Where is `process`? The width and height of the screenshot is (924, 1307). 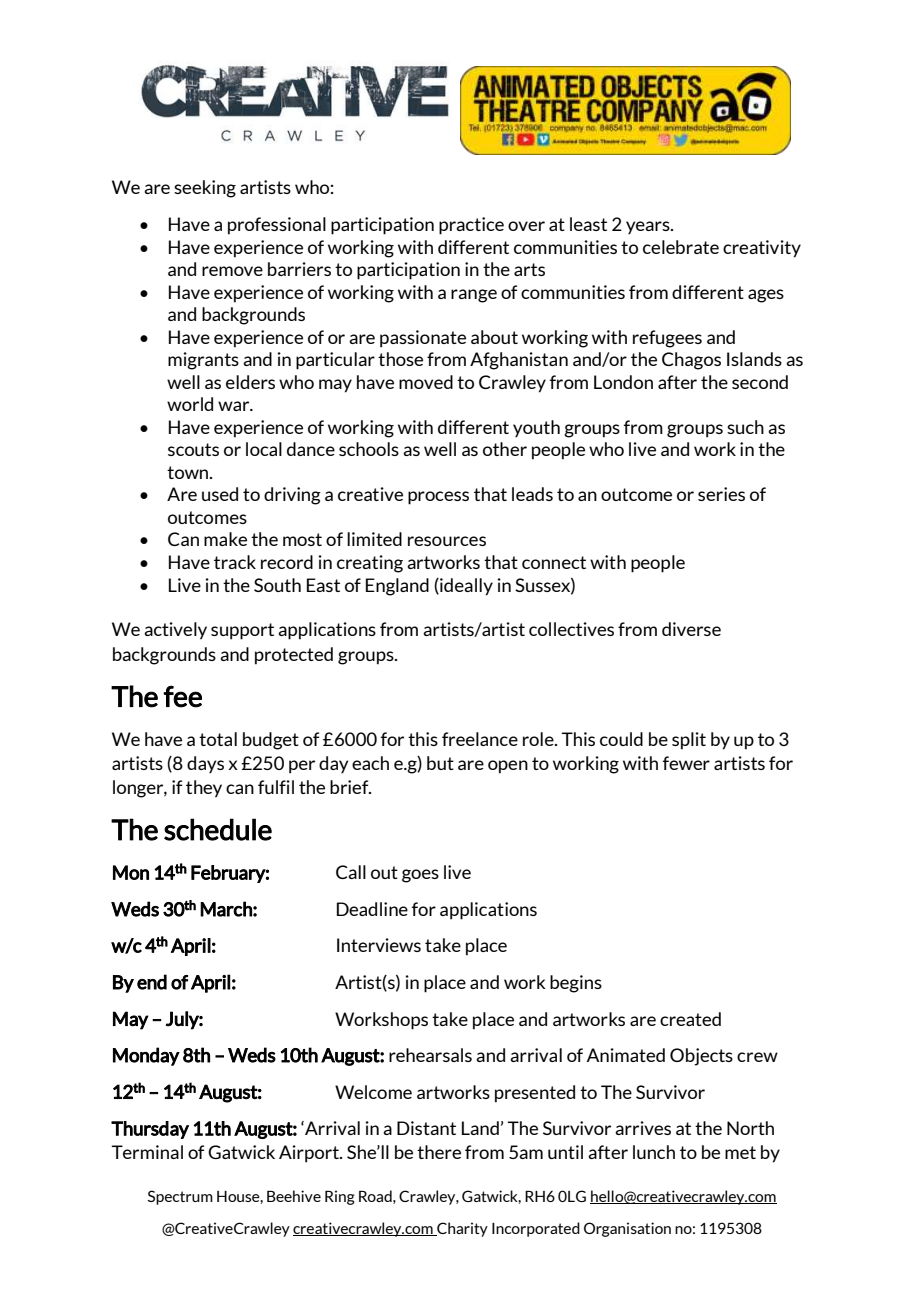 process is located at coordinates (438, 498).
